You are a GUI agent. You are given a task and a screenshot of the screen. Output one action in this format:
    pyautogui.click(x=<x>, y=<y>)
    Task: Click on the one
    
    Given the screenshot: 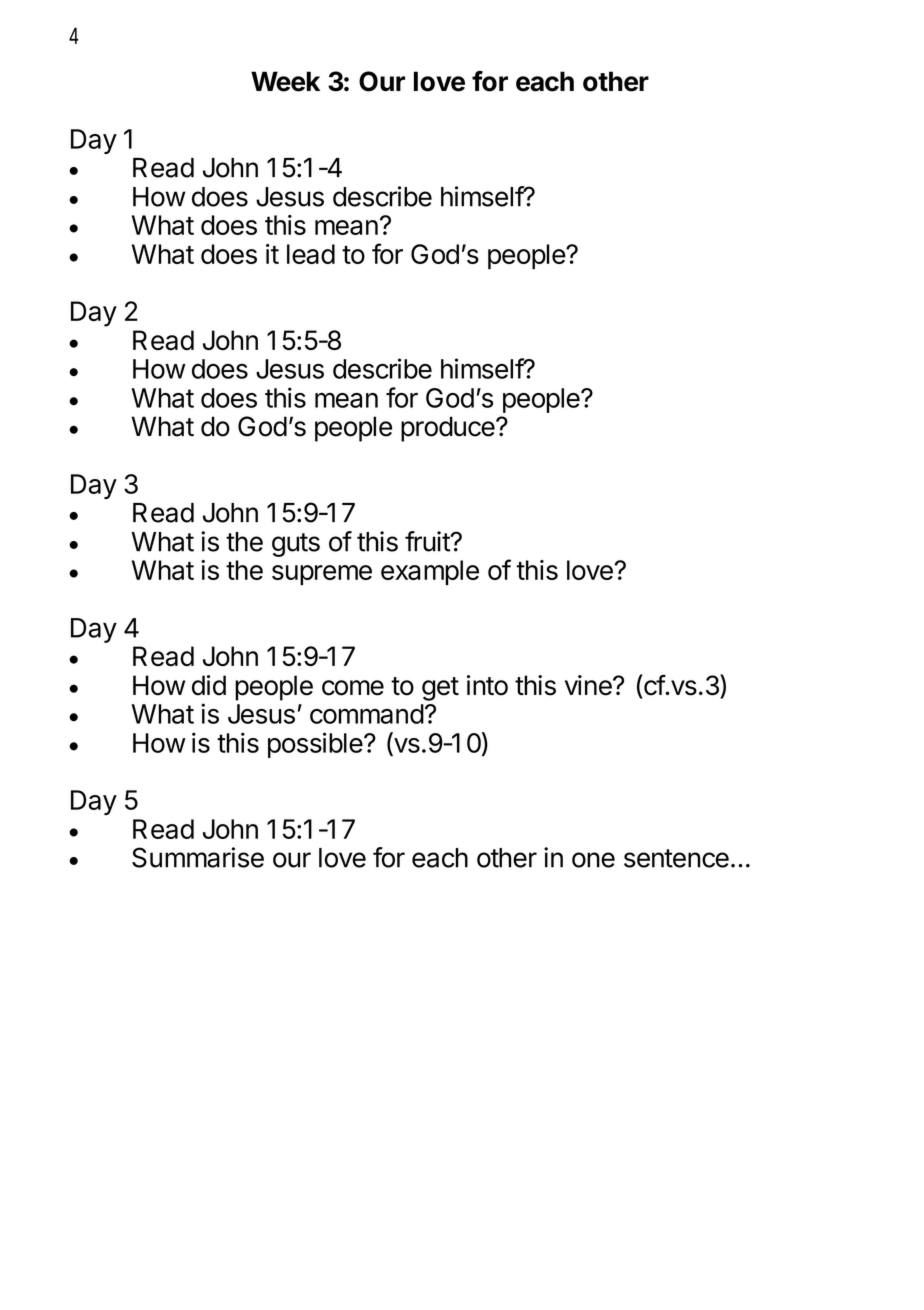 What is the action you would take?
    pyautogui.click(x=593, y=860)
